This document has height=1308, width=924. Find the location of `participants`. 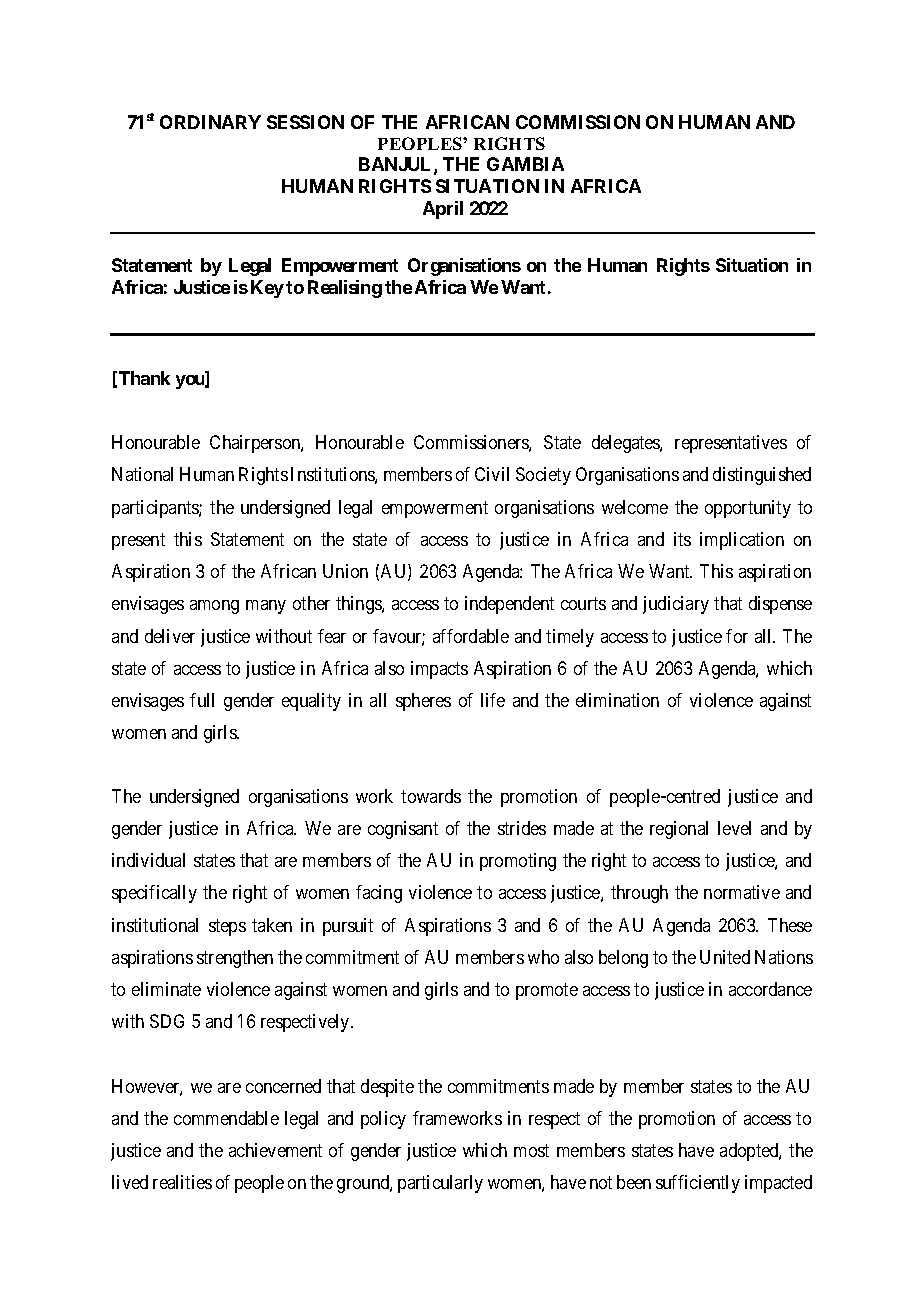

participants is located at coordinates (156, 509).
